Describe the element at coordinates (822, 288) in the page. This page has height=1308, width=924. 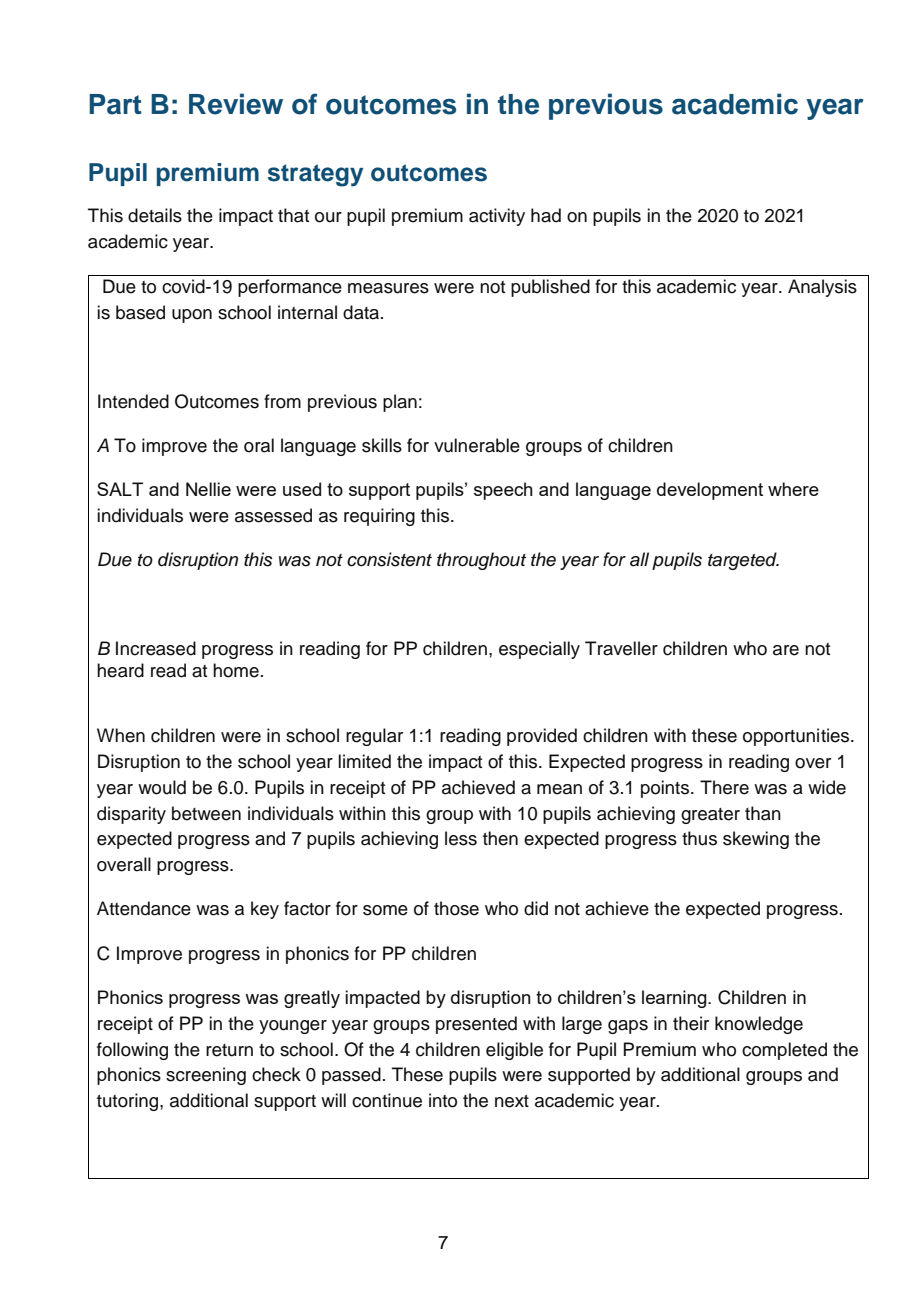
I see `Analysis` at that location.
